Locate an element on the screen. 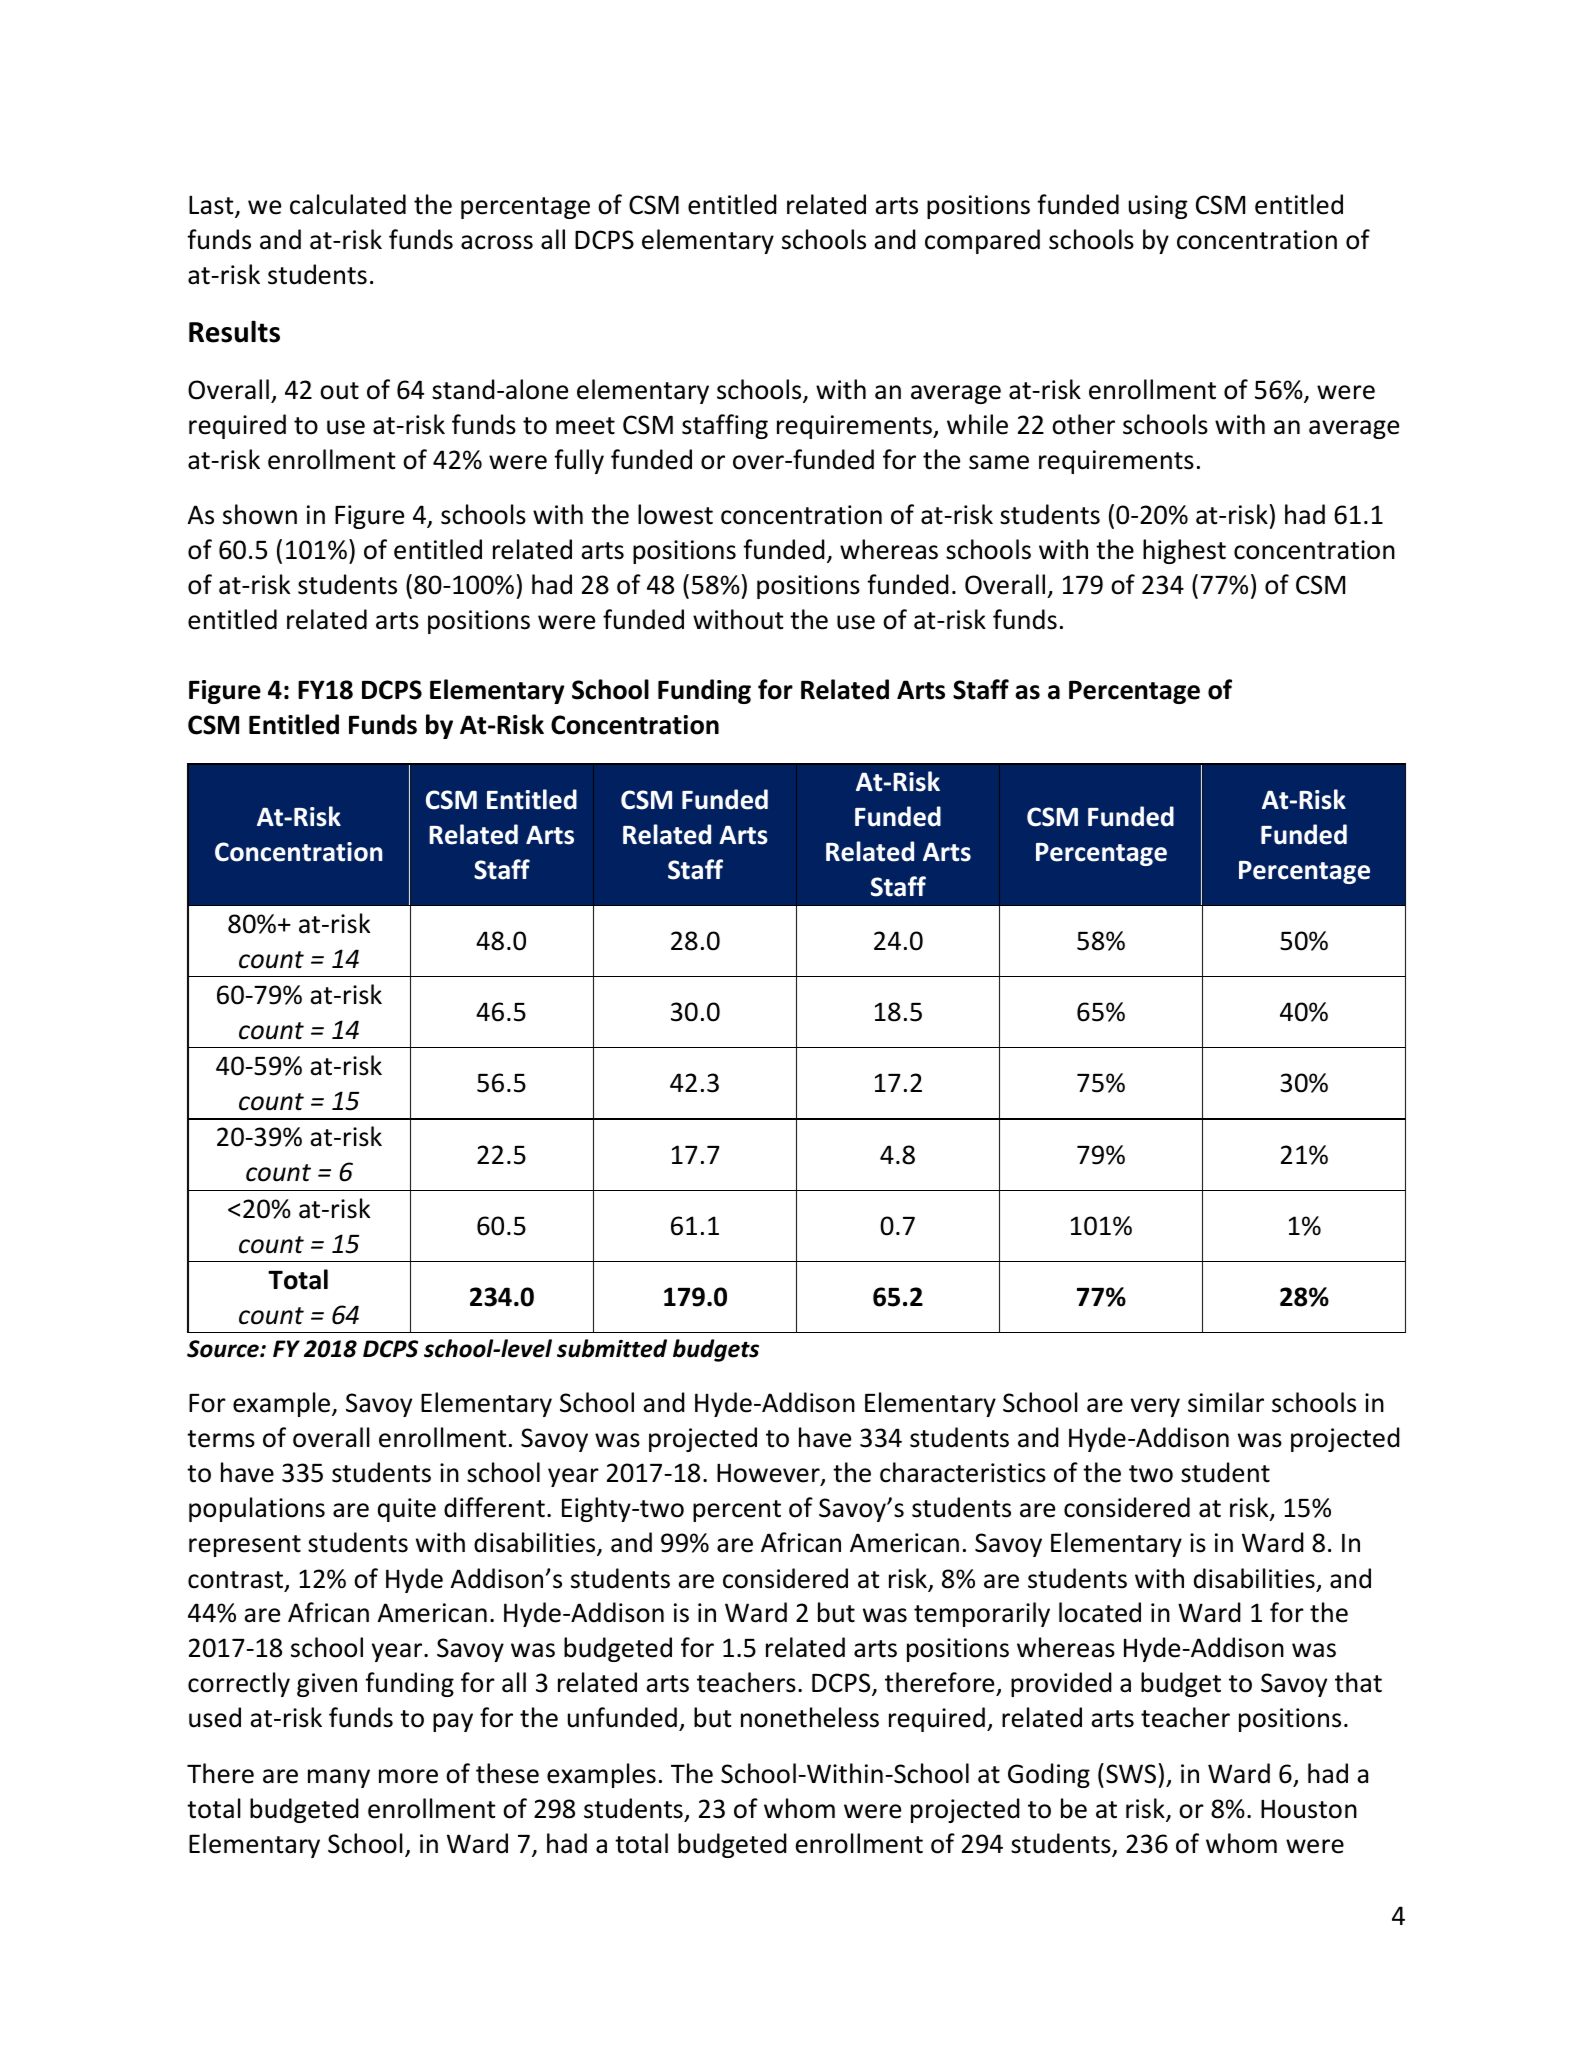 This screenshot has width=1593, height=2062. Source is located at coordinates (224, 1349).
